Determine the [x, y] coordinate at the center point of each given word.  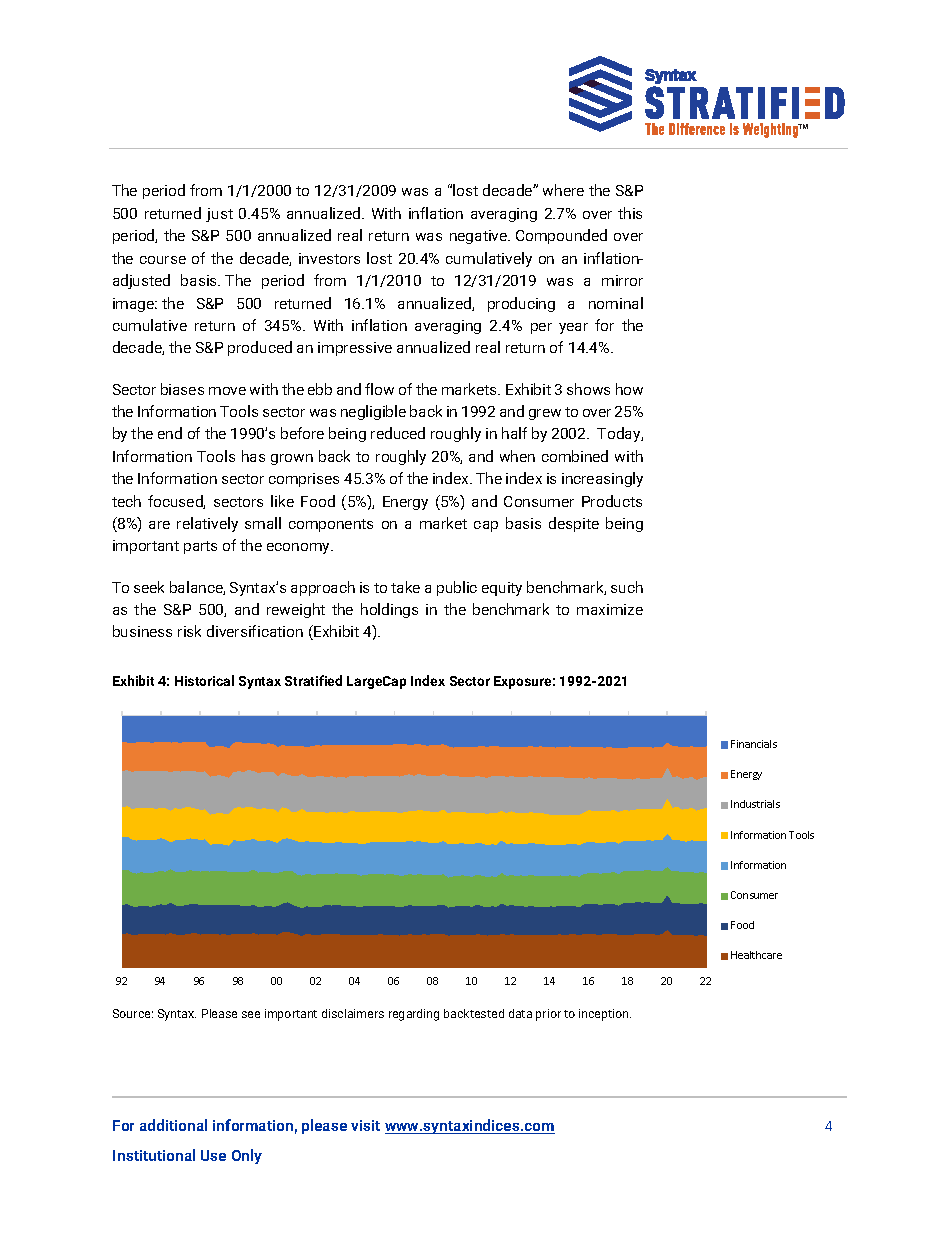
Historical [204, 680]
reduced [398, 433]
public [457, 588]
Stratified [313, 680]
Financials [754, 744]
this [630, 213]
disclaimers [353, 1013]
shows [588, 389]
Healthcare [756, 955]
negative [479, 237]
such [627, 587]
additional [173, 1125]
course [163, 260]
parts [200, 547]
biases [182, 389]
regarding [414, 1015]
